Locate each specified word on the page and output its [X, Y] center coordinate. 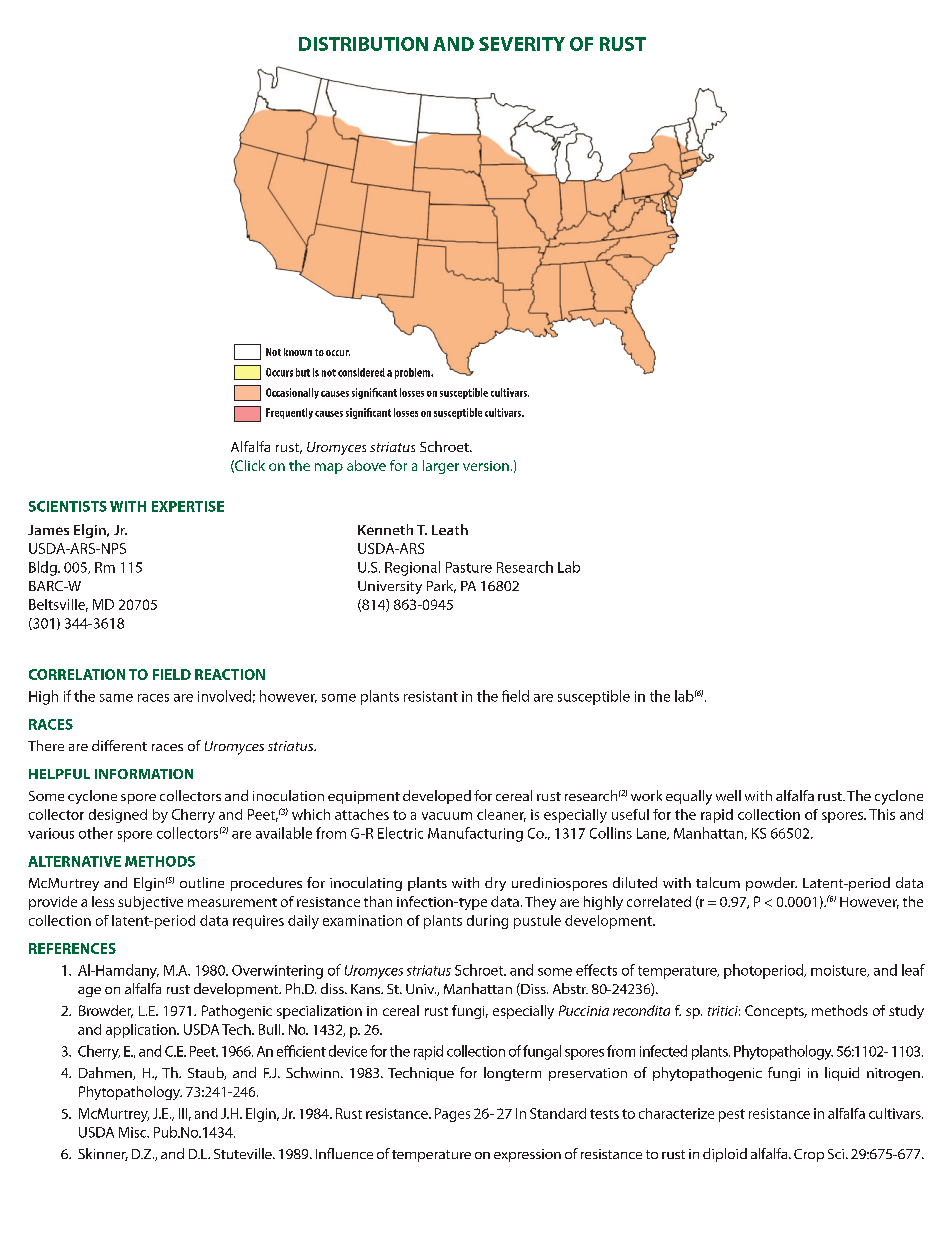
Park [441, 586]
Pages [452, 1115]
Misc [134, 1132]
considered [361, 372]
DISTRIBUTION [363, 44]
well [728, 795]
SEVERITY [522, 44]
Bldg [44, 568]
